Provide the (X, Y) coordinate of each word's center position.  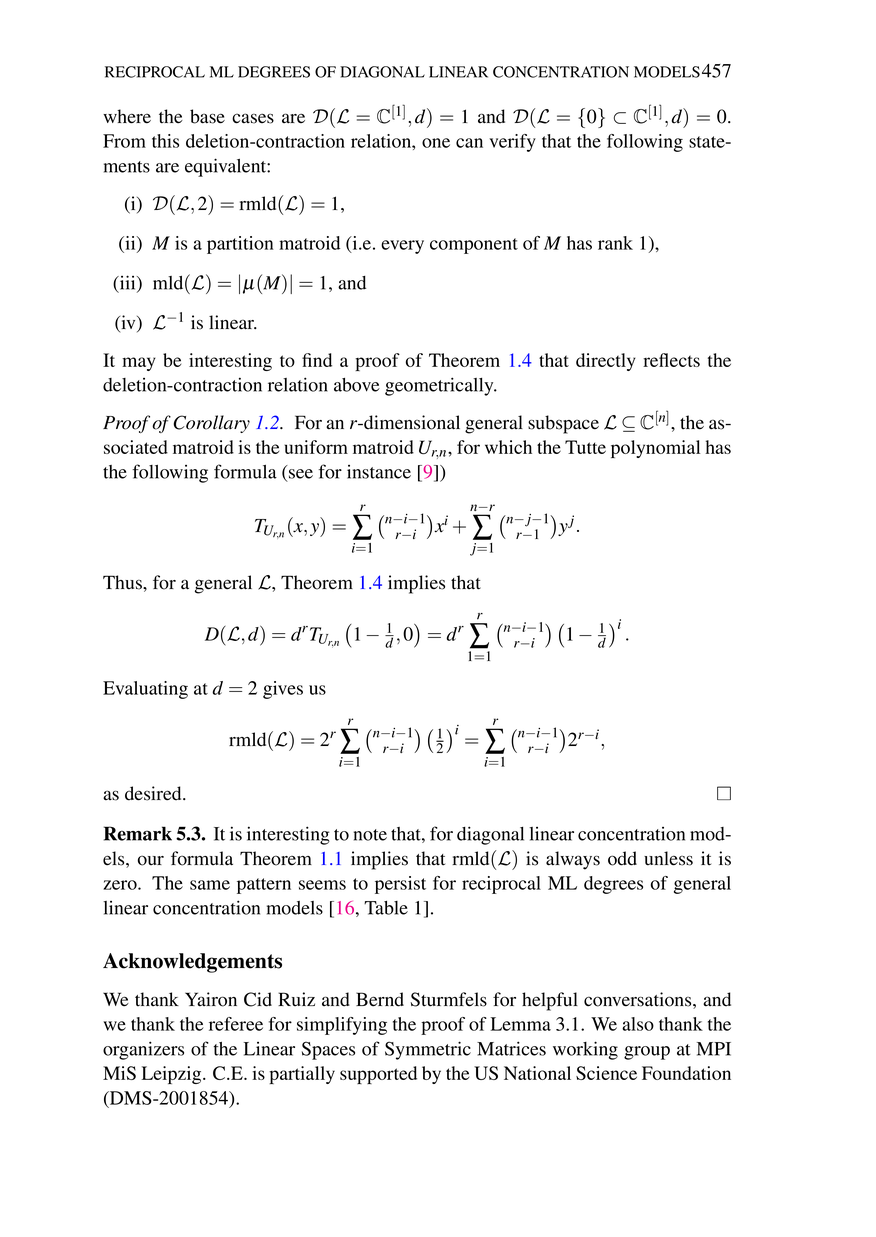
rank (615, 243)
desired (154, 793)
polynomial (655, 449)
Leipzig (172, 1075)
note (370, 835)
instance (379, 472)
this (165, 141)
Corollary (211, 424)
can (469, 143)
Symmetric (428, 1050)
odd (622, 858)
